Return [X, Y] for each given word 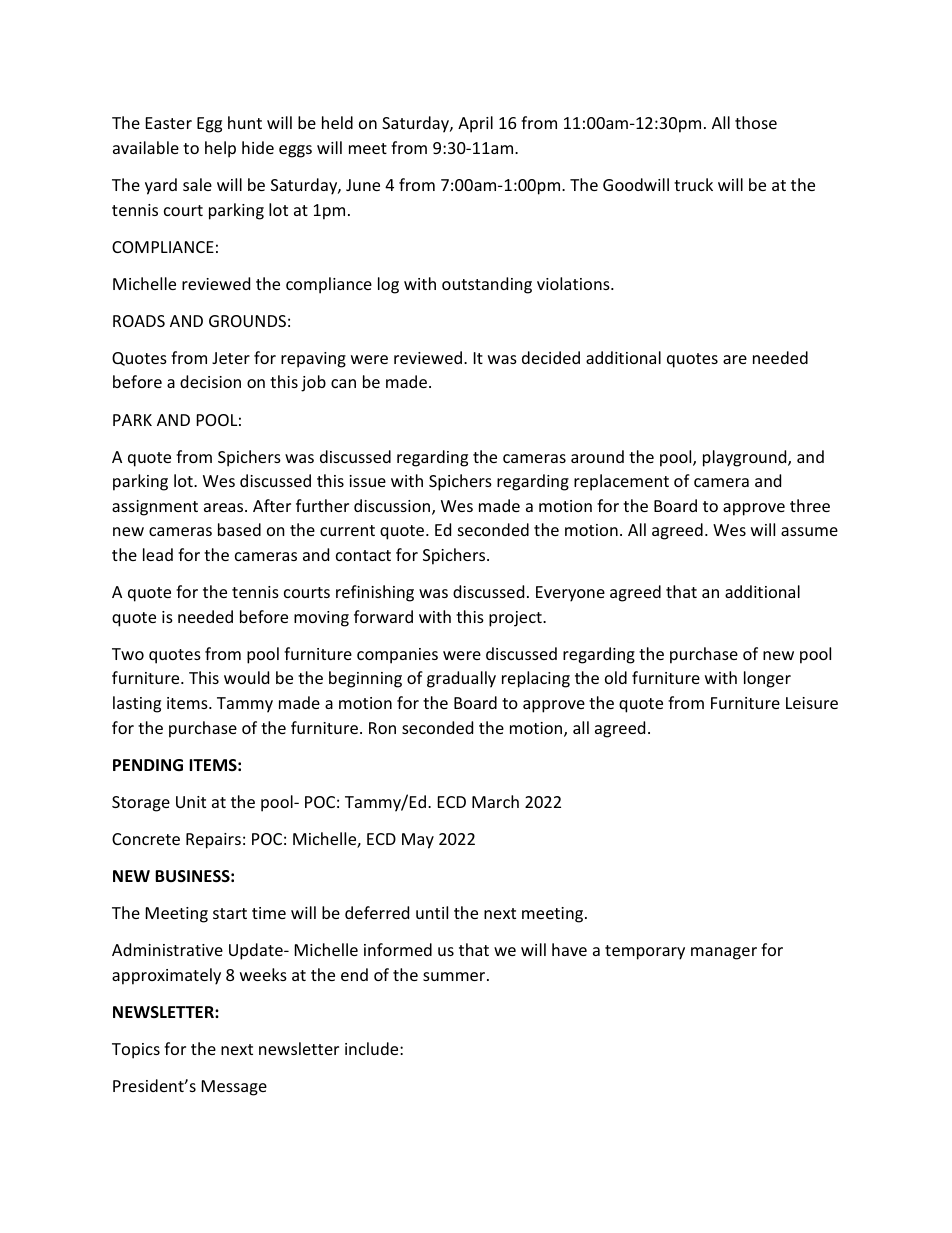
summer [455, 976]
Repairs [213, 841]
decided [551, 357]
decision [210, 381]
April [475, 124]
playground [746, 458]
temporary [645, 952]
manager [724, 953]
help [220, 149]
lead [158, 554]
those [756, 122]
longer [767, 679]
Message [234, 1088]
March [495, 801]
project [516, 619]
